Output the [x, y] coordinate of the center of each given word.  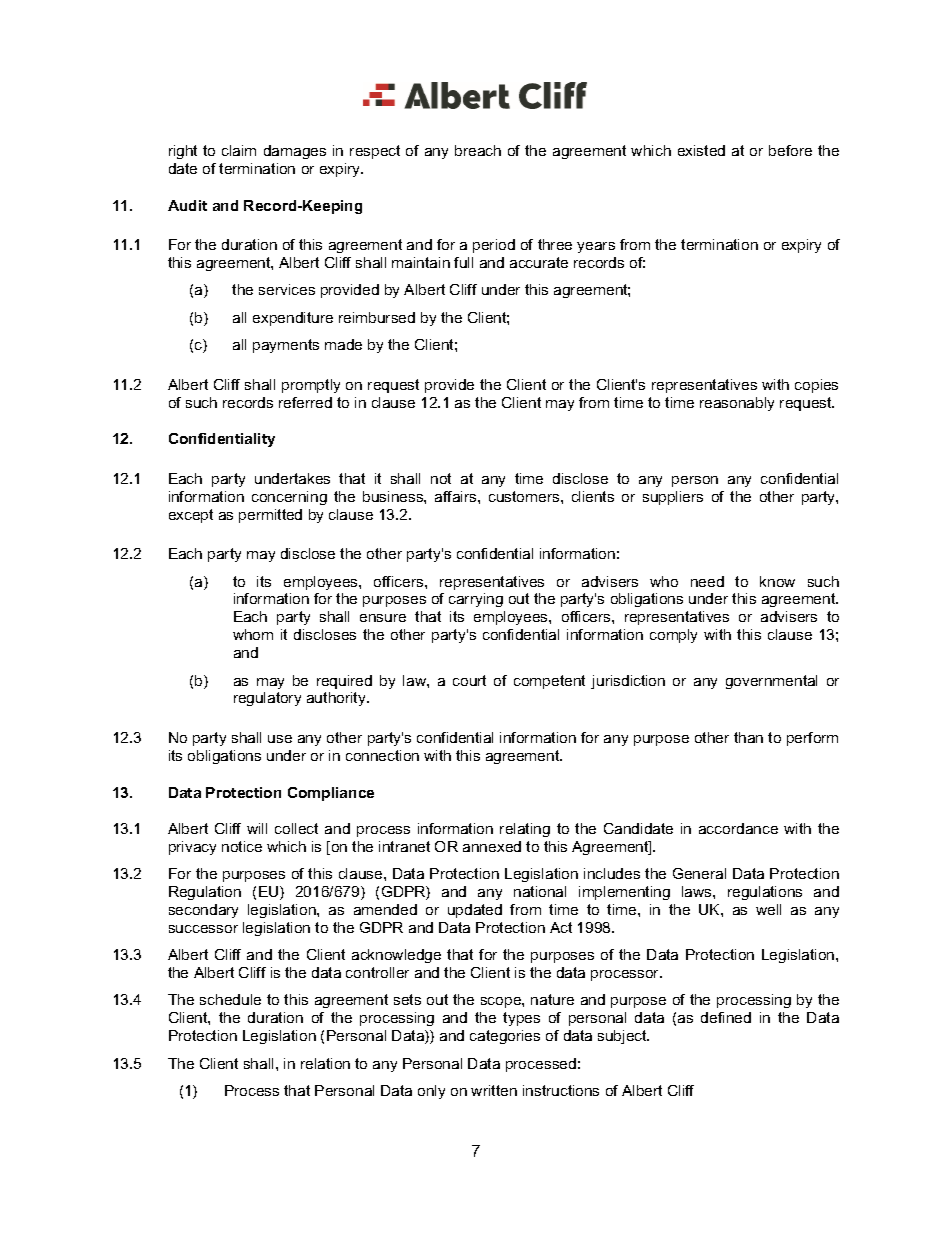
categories [505, 1037]
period [494, 246]
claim [239, 150]
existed [701, 150]
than [748, 737]
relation [325, 1063]
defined [726, 1017]
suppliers [673, 498]
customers [525, 496]
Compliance [331, 794]
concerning [289, 498]
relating [525, 830]
